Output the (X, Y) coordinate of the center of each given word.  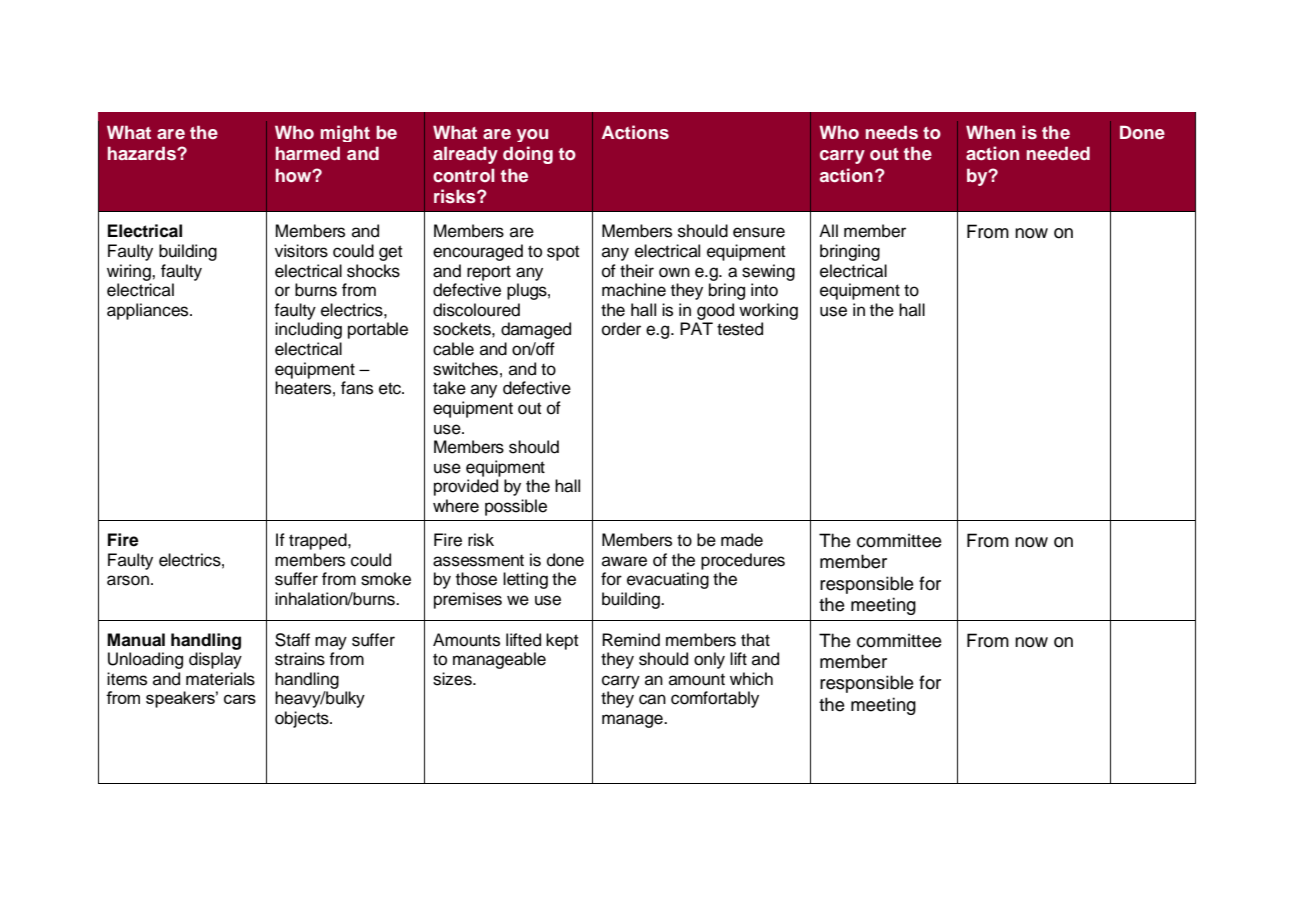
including (308, 330)
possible (516, 507)
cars (240, 699)
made (742, 540)
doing (528, 155)
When (990, 132)
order (621, 329)
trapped (319, 541)
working (768, 311)
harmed (308, 153)
